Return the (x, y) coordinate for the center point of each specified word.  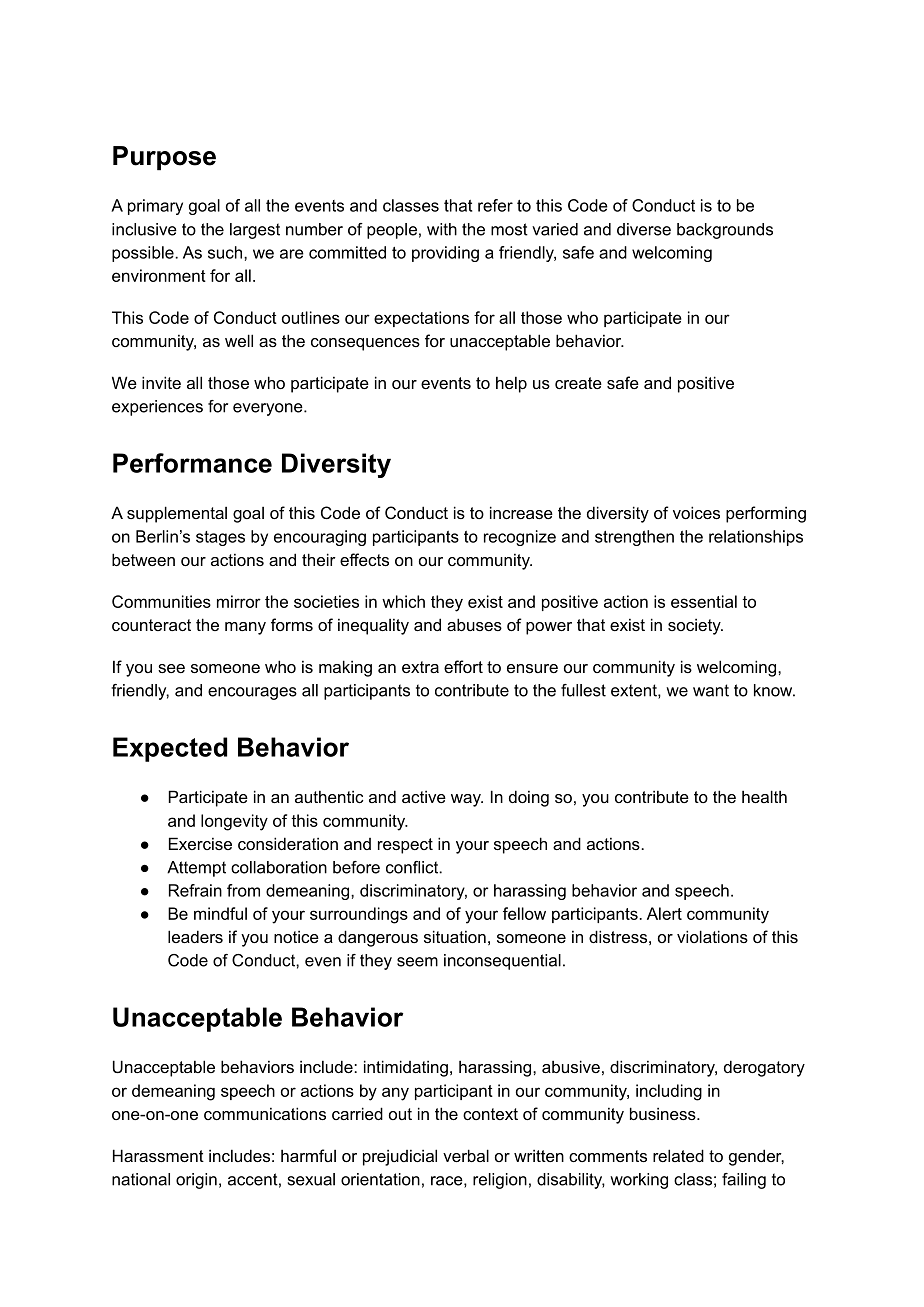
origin (196, 1181)
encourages (252, 693)
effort (463, 666)
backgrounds (725, 231)
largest (255, 231)
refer (495, 205)
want (711, 690)
